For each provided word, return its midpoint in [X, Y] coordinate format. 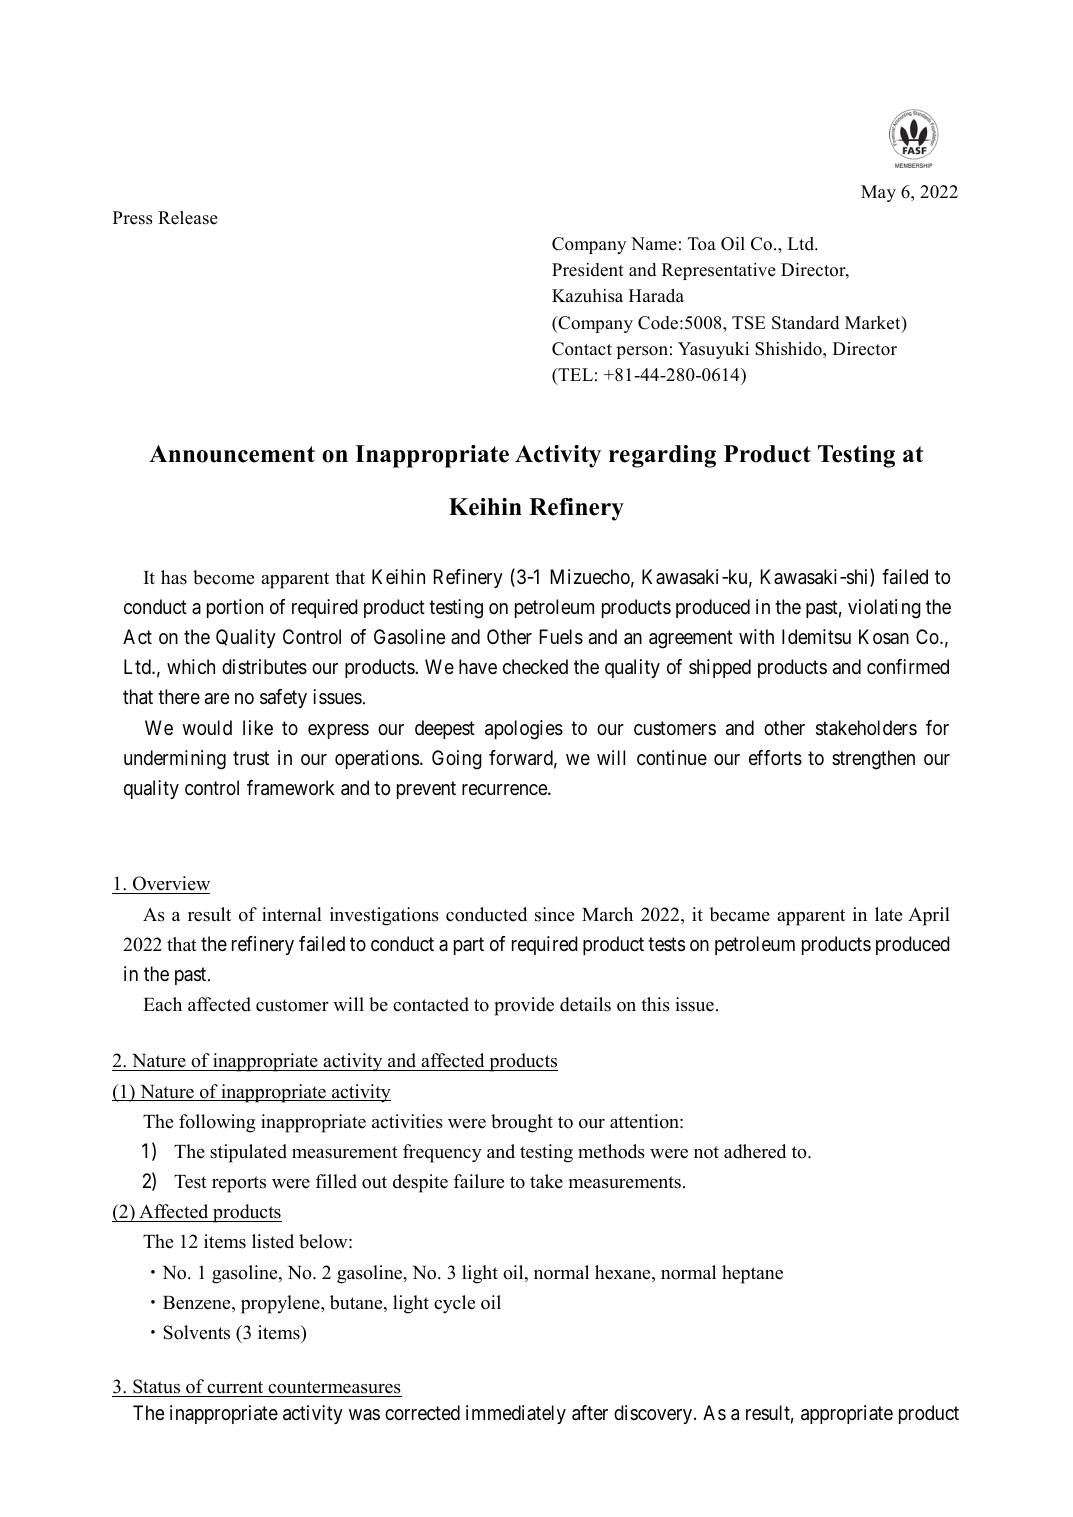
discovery [654, 1414]
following [217, 1123]
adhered [755, 1151]
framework [290, 788]
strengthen [873, 760]
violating [884, 609]
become [223, 577]
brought [522, 1123]
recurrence [505, 790]
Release [188, 218]
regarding [662, 456]
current [235, 1387]
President [588, 270]
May [878, 193]
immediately [516, 1414]
